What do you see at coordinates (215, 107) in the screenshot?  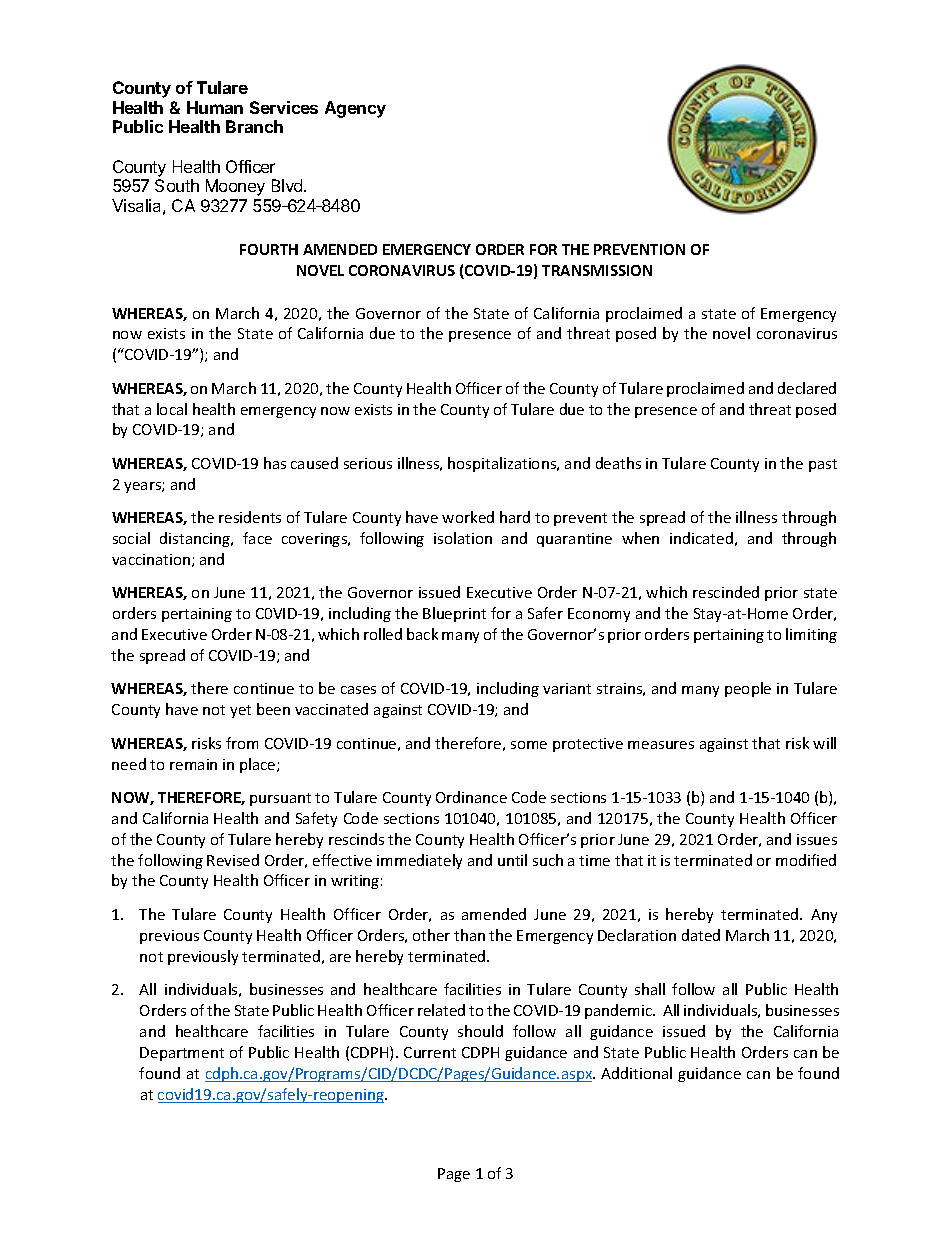 I see `Human` at bounding box center [215, 107].
